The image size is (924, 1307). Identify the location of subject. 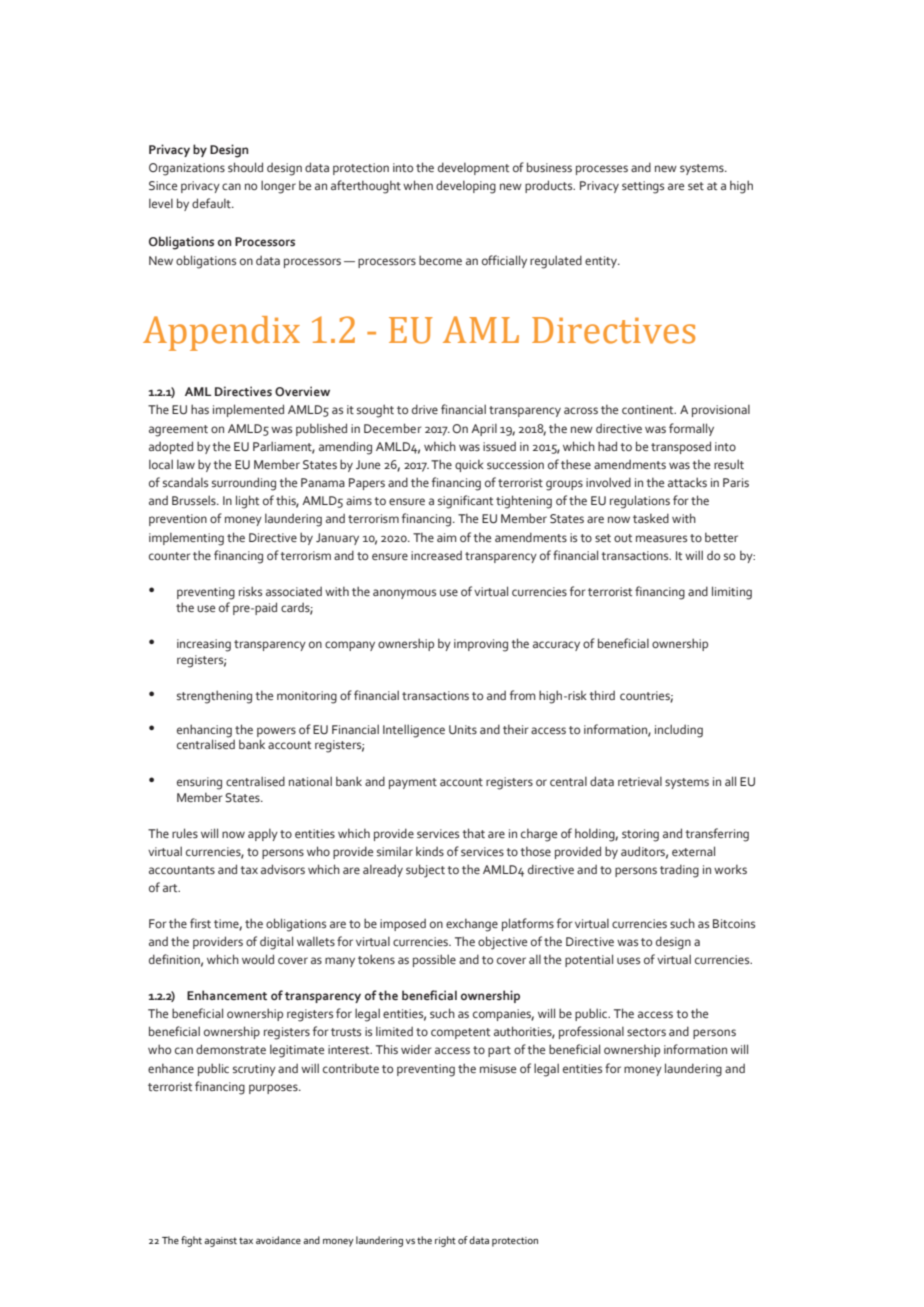
(425, 871).
